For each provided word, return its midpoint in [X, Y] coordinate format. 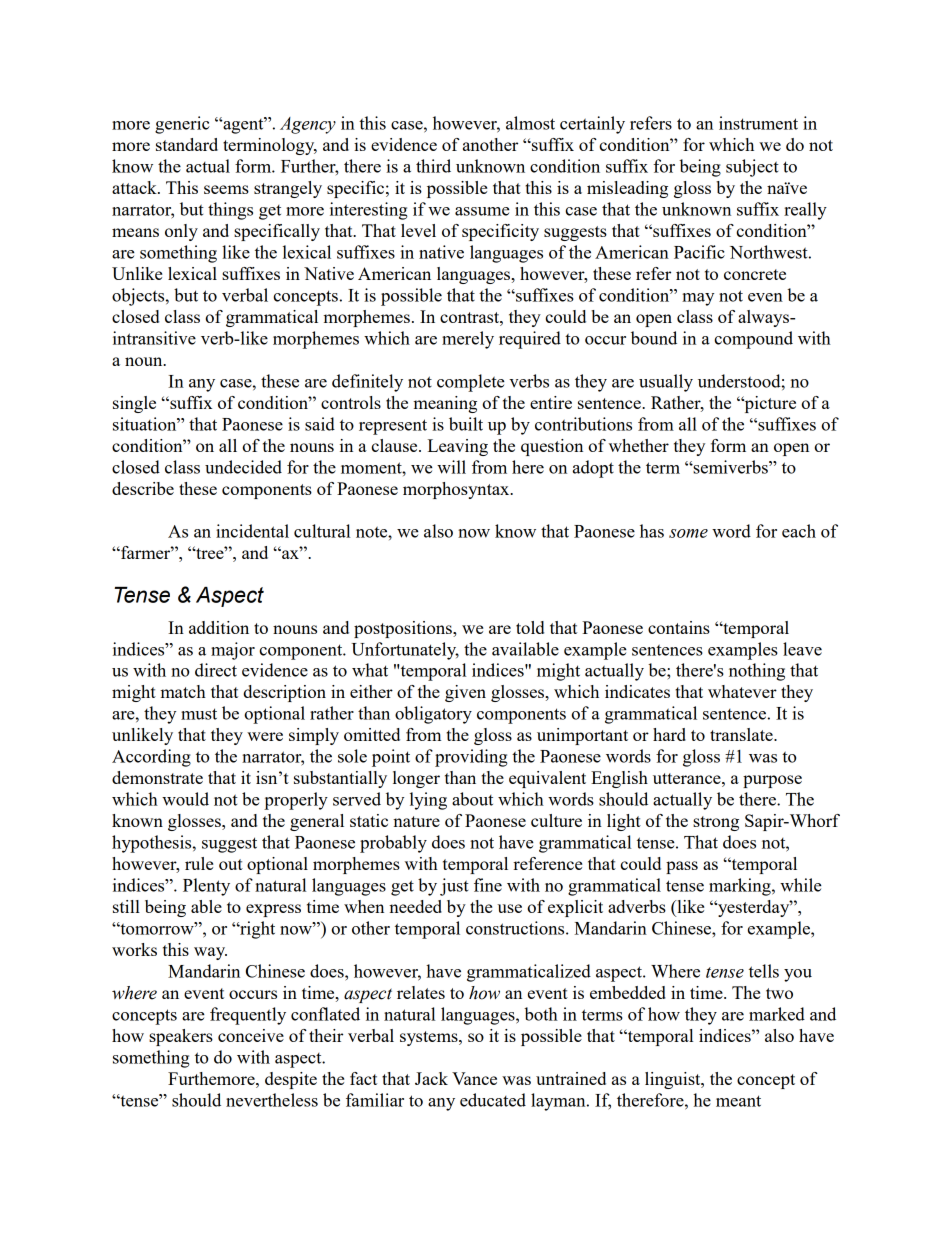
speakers [181, 1037]
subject [752, 168]
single [134, 404]
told [530, 627]
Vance [474, 1078]
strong [716, 823]
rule [199, 863]
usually [666, 383]
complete [471, 383]
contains [679, 627]
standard [187, 144]
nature [416, 821]
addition [219, 627]
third [433, 166]
